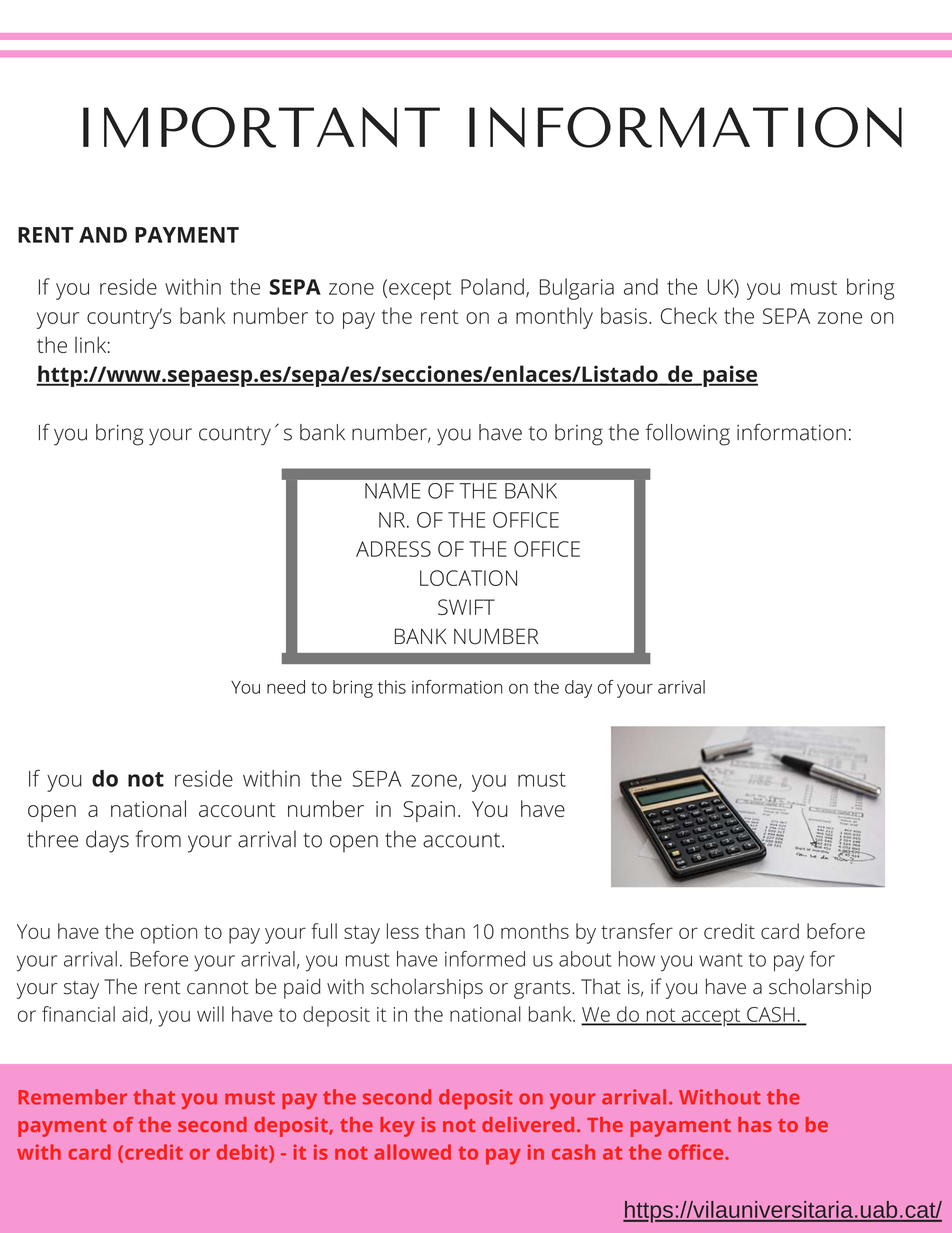 The image size is (952, 1233). I want to click on following, so click(688, 434).
